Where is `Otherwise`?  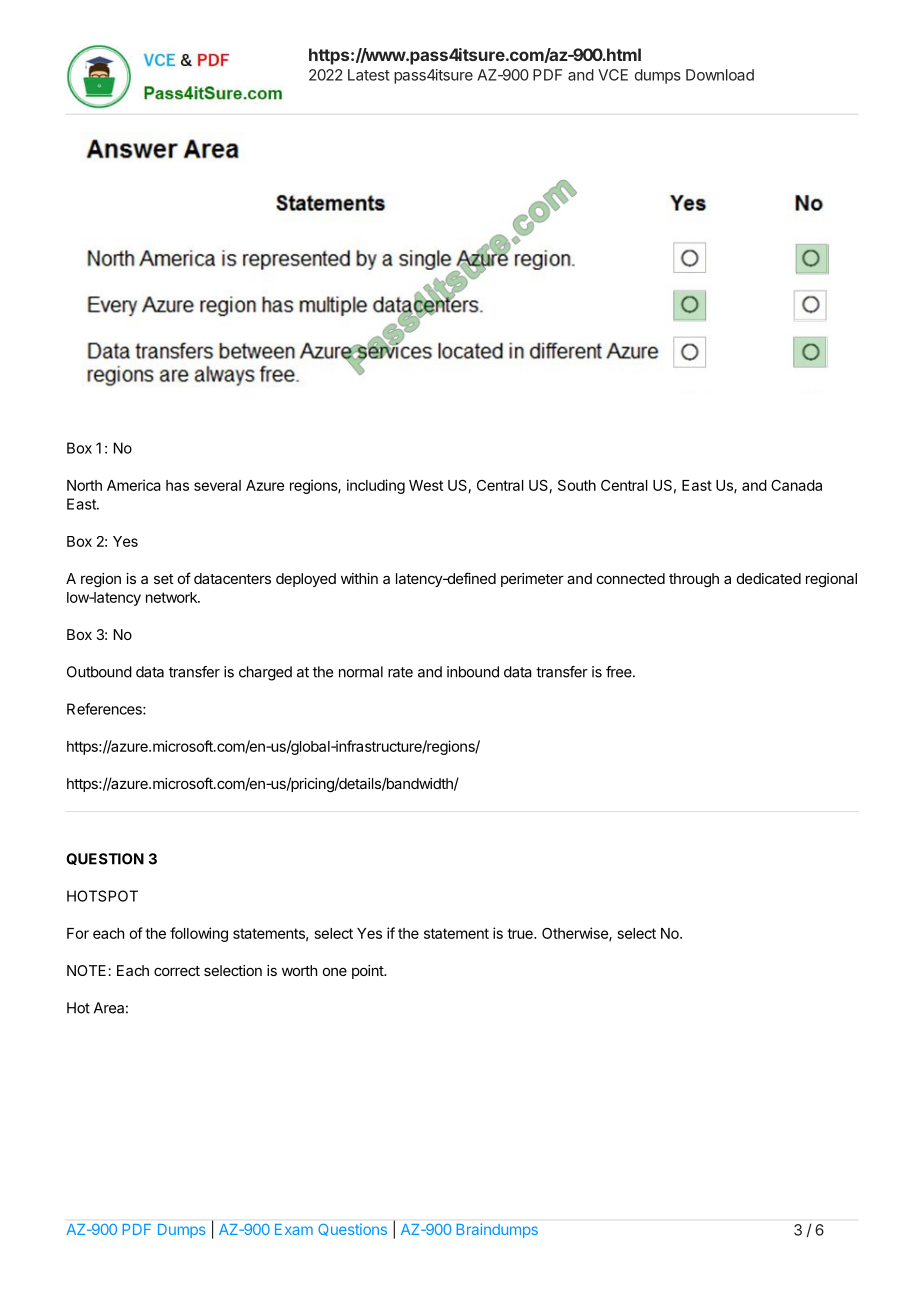
Otherwise is located at coordinates (576, 934).
